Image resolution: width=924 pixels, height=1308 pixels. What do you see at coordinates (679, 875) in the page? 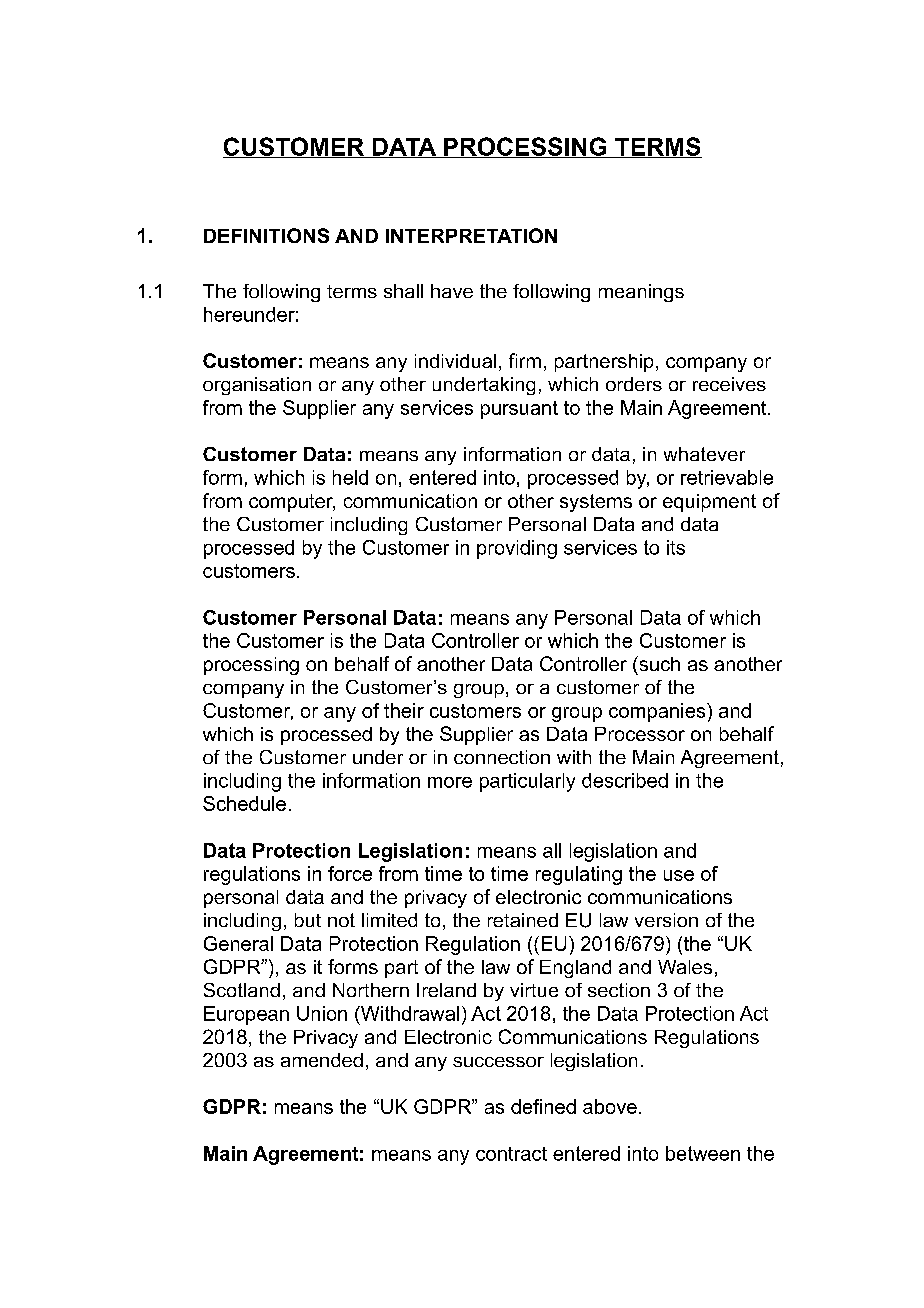
I see `use` at bounding box center [679, 875].
